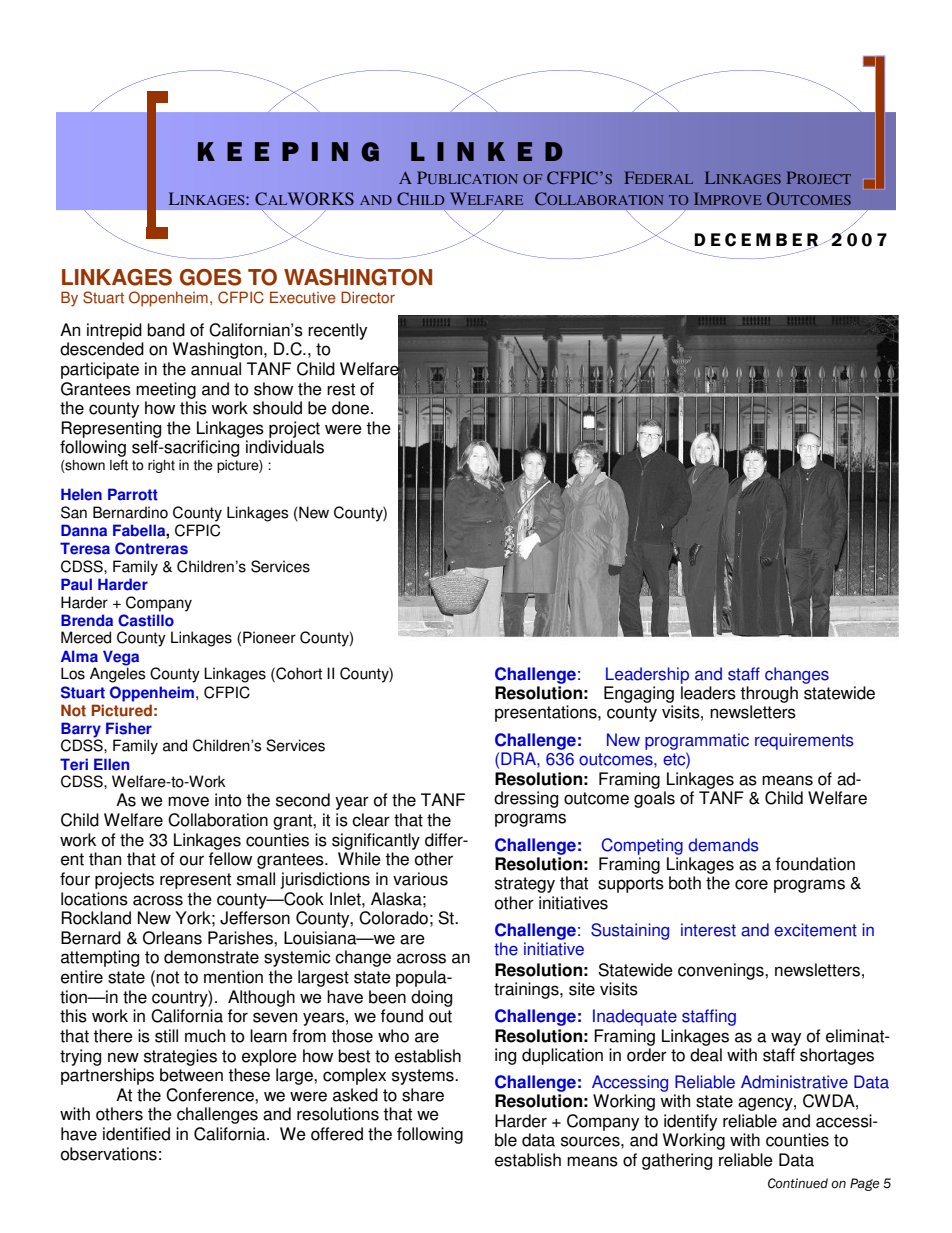 The height and width of the screenshot is (1233, 952). What do you see at coordinates (804, 741) in the screenshot?
I see `requirements` at bounding box center [804, 741].
